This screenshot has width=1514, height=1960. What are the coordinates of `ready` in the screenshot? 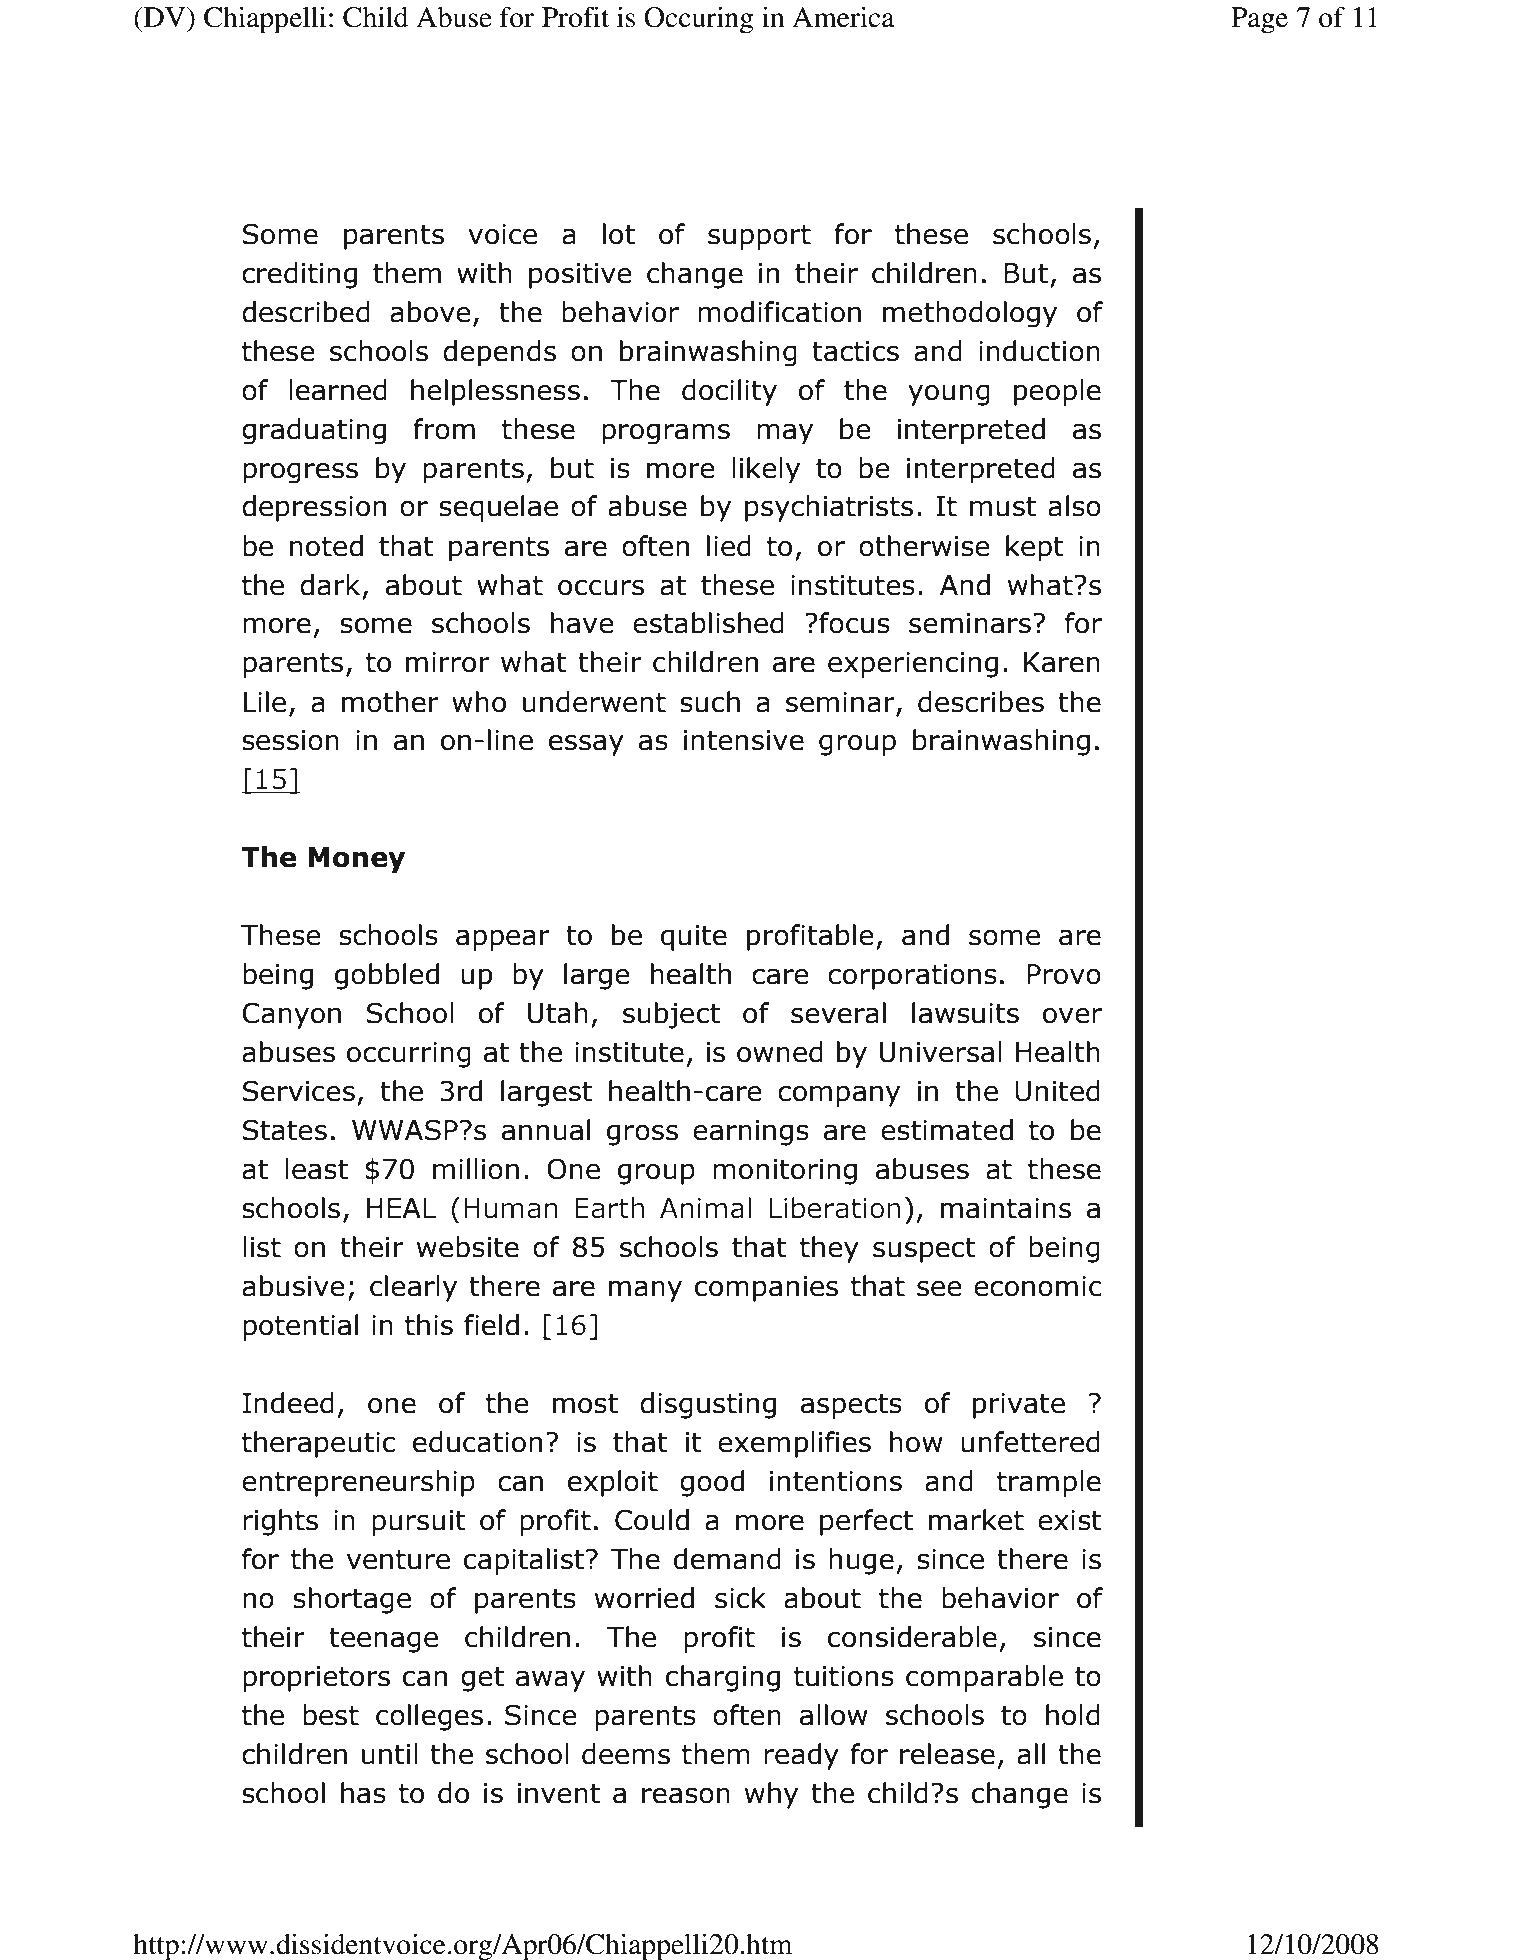 It's located at (801, 1756).
